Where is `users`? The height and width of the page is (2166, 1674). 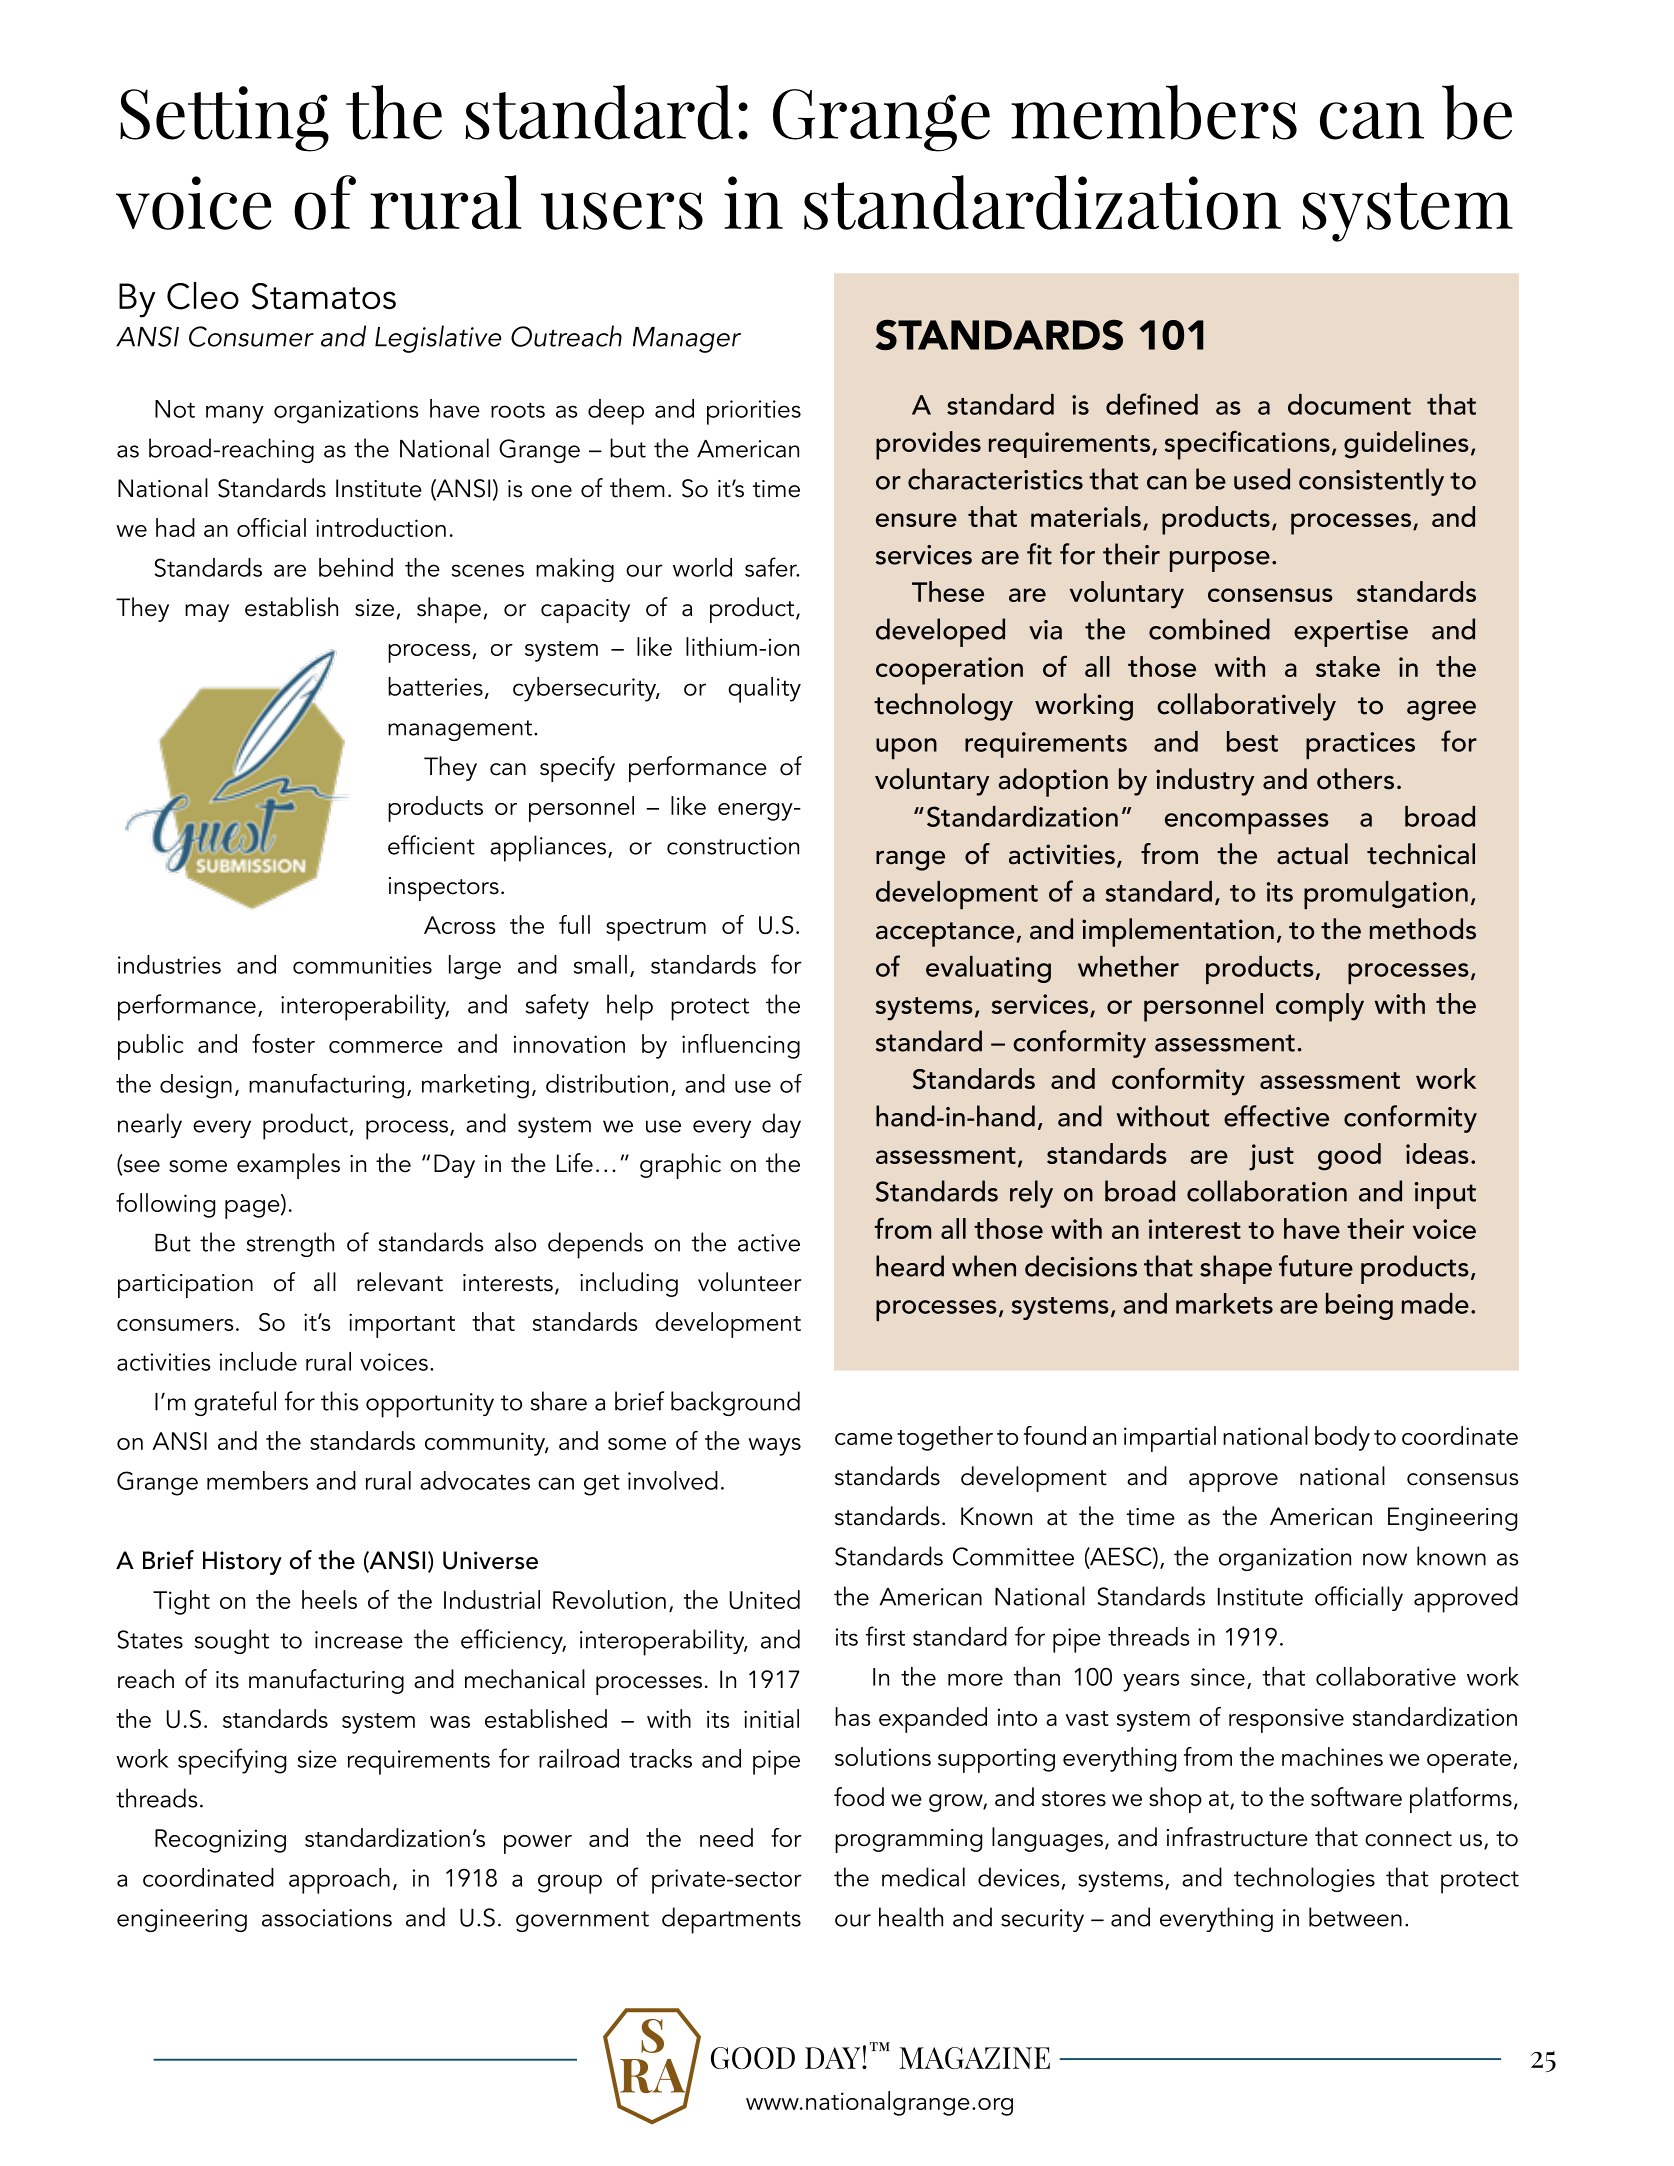 users is located at coordinates (622, 211).
